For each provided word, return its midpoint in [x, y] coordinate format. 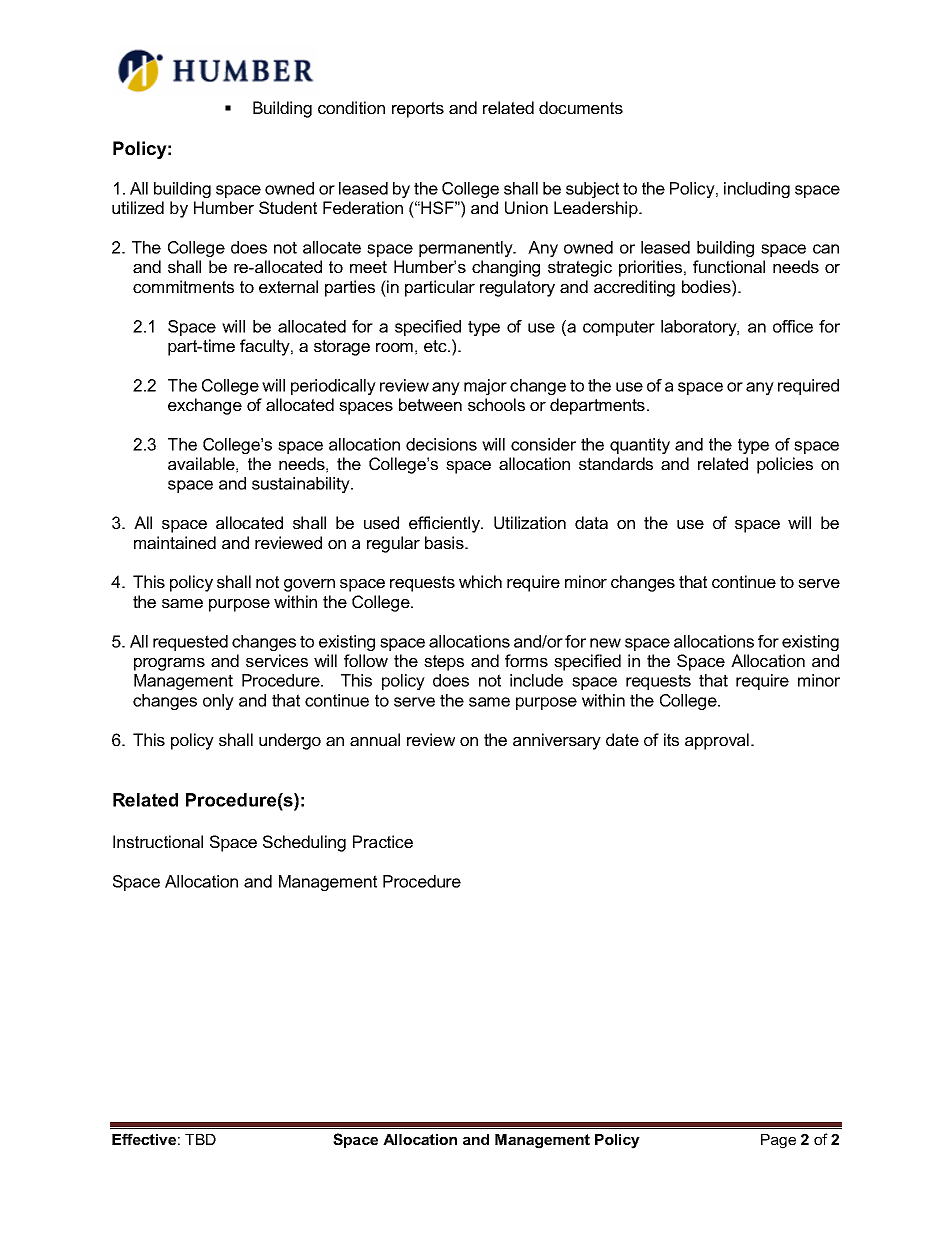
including [757, 190]
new [605, 643]
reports [418, 110]
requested [190, 643]
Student [288, 207]
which [480, 581]
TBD [200, 1139]
